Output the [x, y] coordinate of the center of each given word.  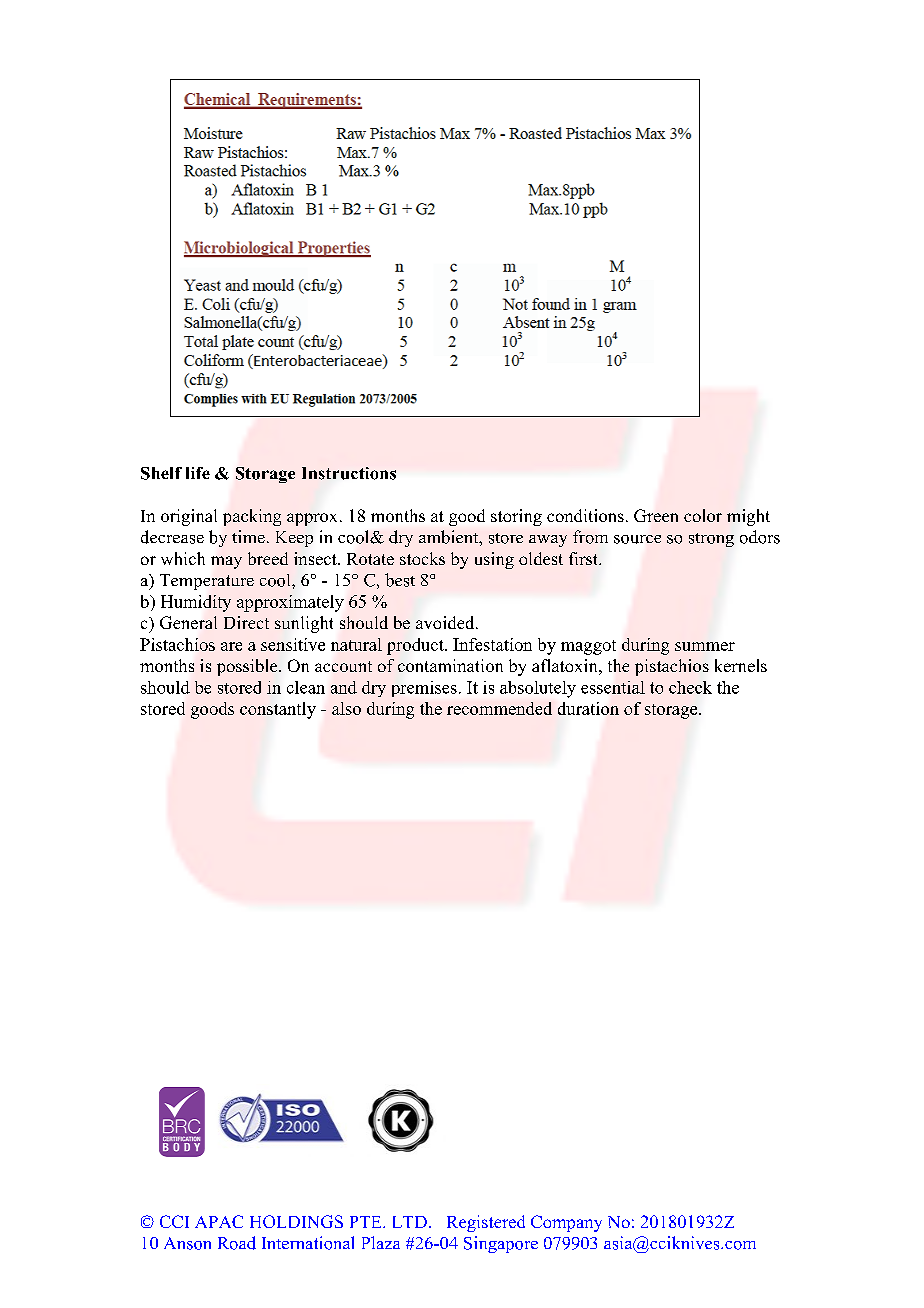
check [690, 687]
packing [252, 517]
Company [566, 1223]
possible [248, 667]
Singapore [501, 1244]
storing [516, 517]
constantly [278, 710]
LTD [410, 1222]
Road [237, 1243]
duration [588, 708]
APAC [219, 1221]
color [703, 515]
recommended [499, 708]
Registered [486, 1223]
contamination [450, 665]
